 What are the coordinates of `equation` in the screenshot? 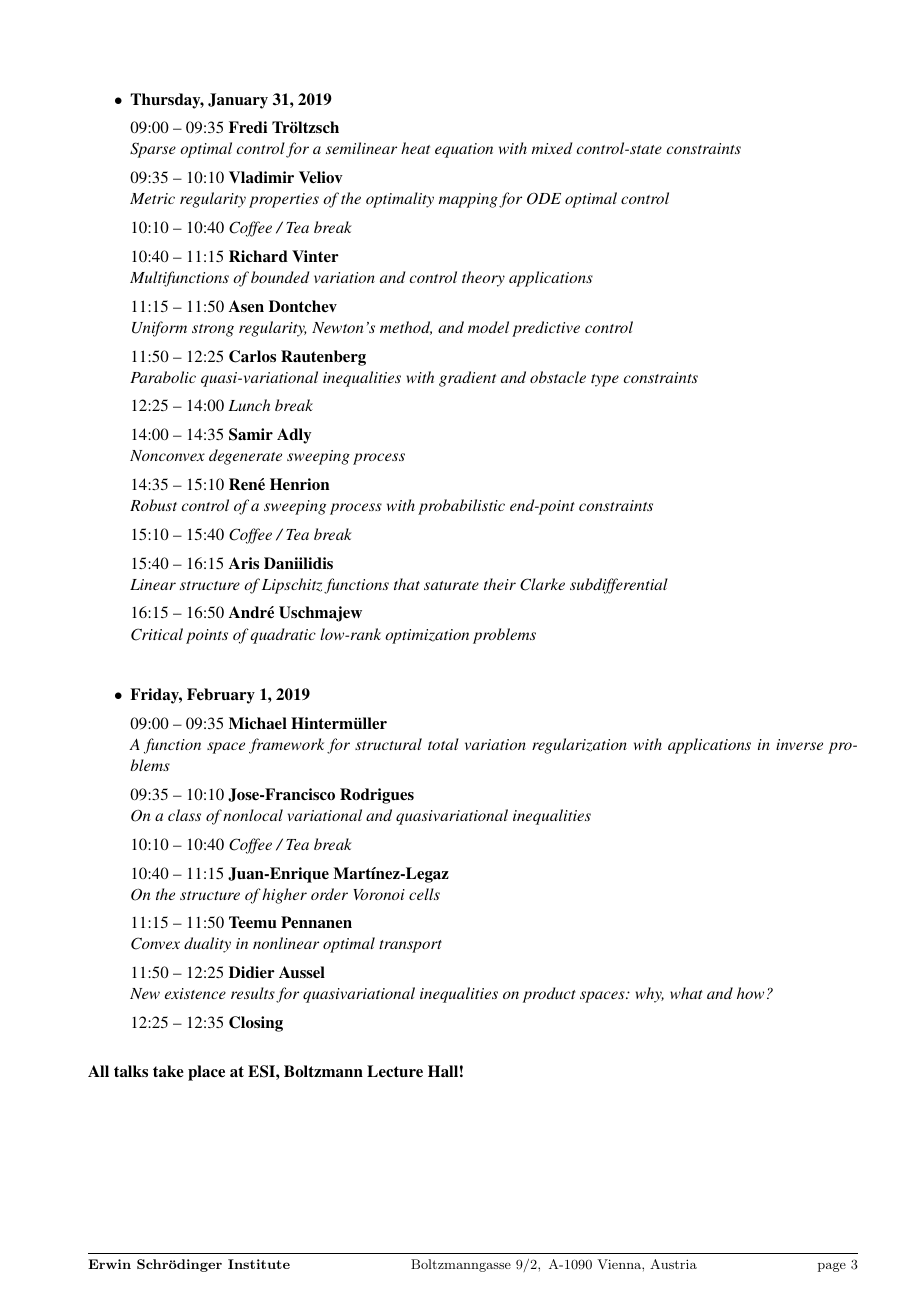 It's located at (464, 150).
